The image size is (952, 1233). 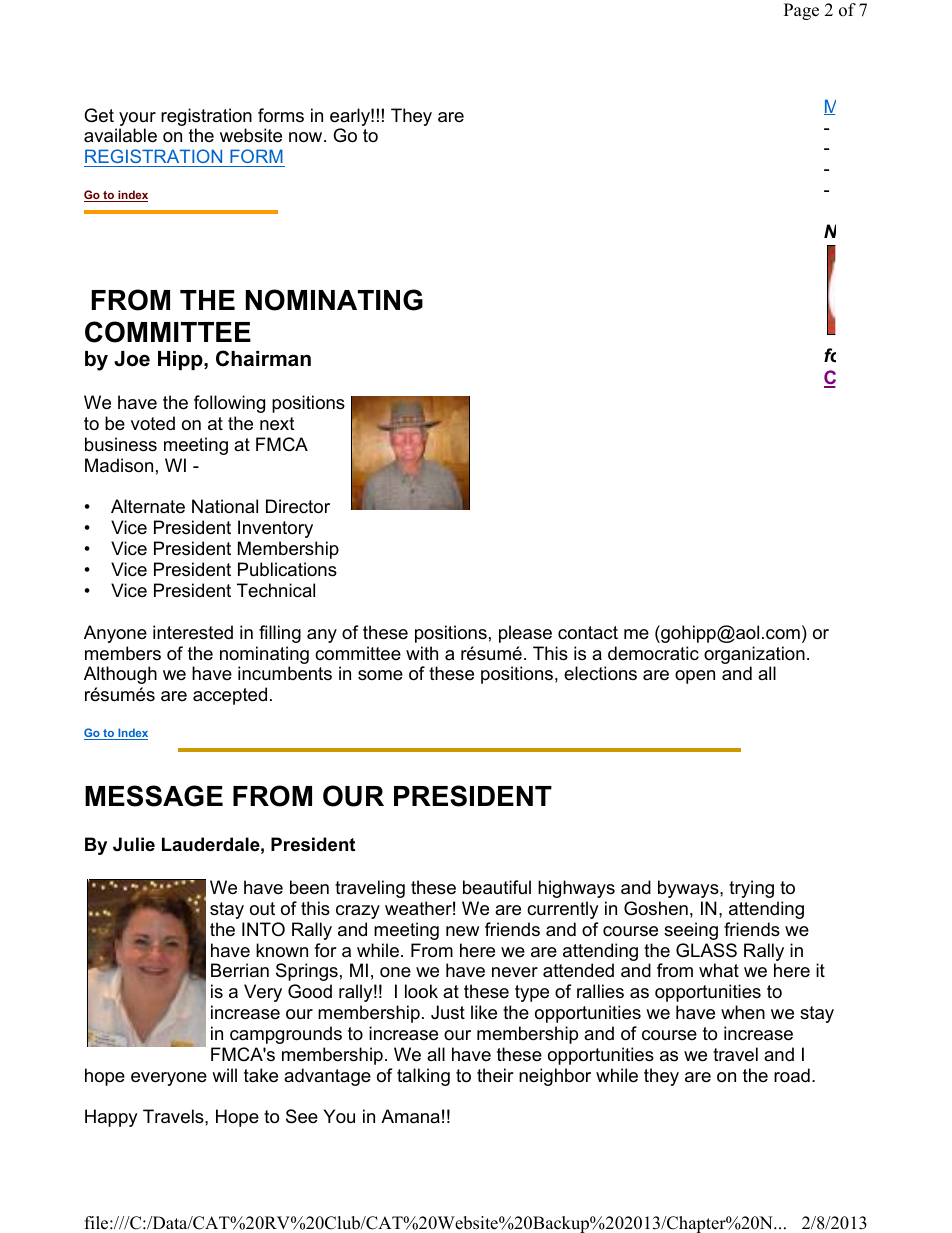 I want to click on byways, so click(x=689, y=889).
